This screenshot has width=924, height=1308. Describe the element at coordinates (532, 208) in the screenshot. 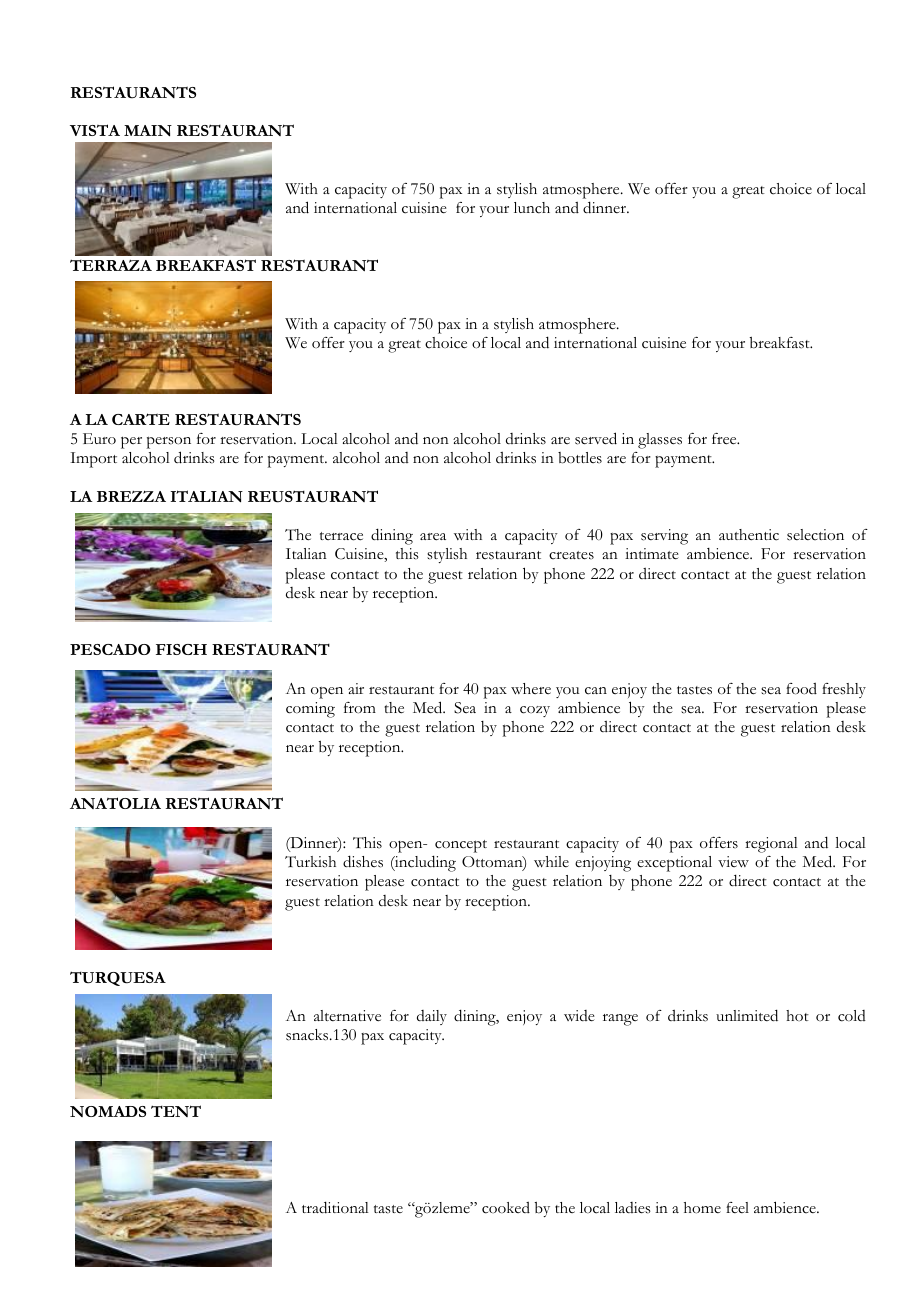

I see `lunch` at that location.
